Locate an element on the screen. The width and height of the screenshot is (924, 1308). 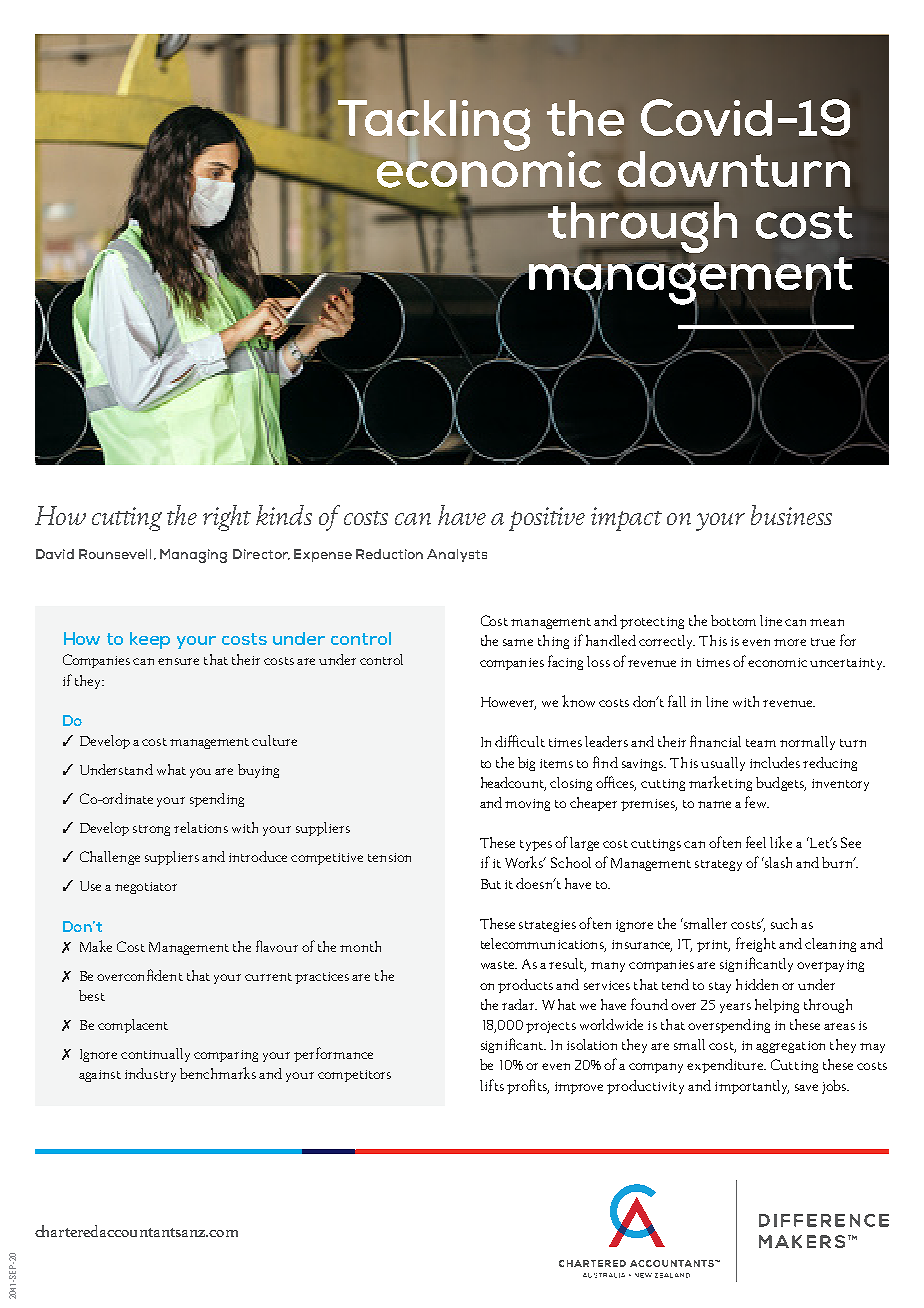
difficult is located at coordinates (520, 741).
